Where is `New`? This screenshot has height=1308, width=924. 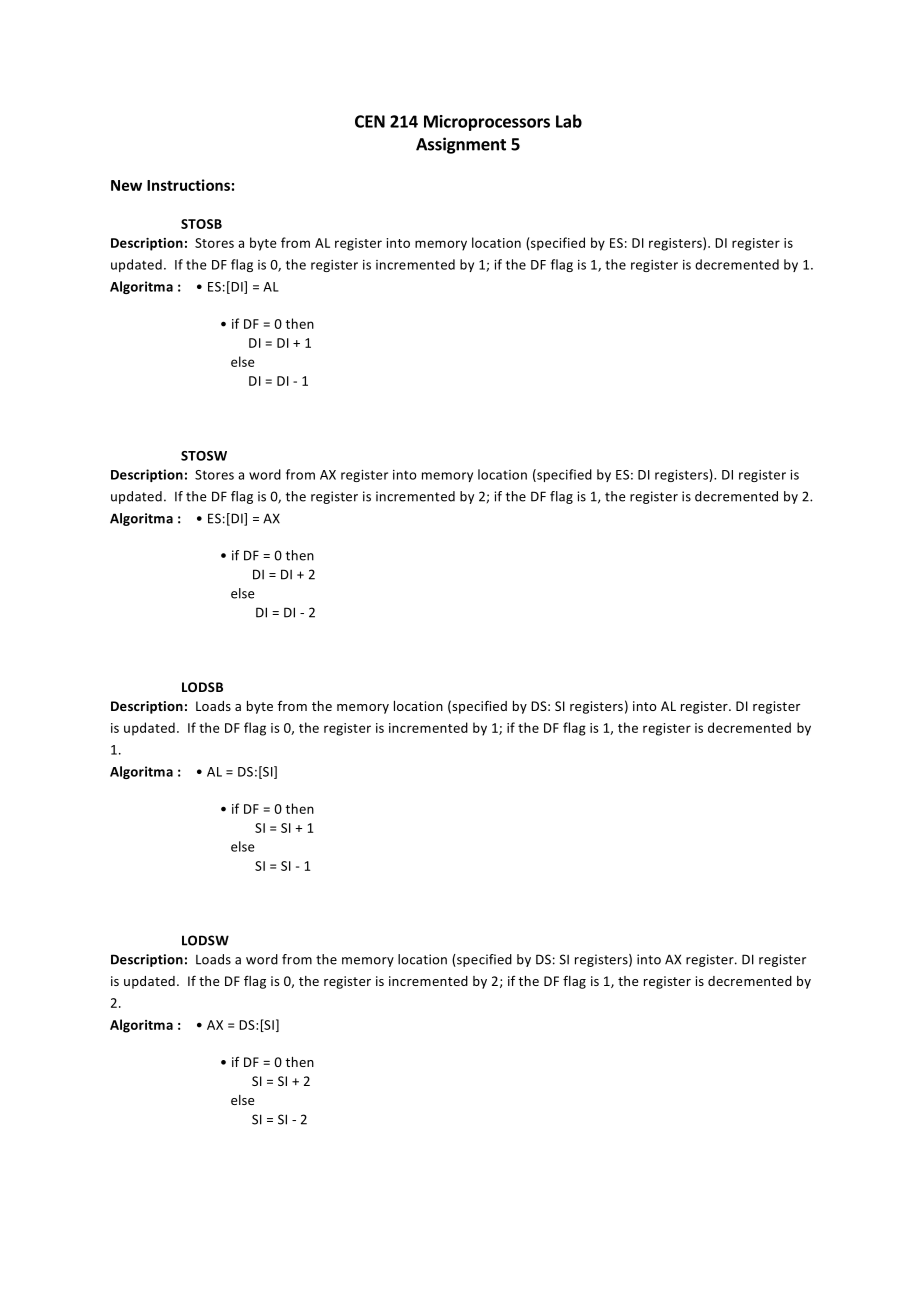 New is located at coordinates (126, 185).
